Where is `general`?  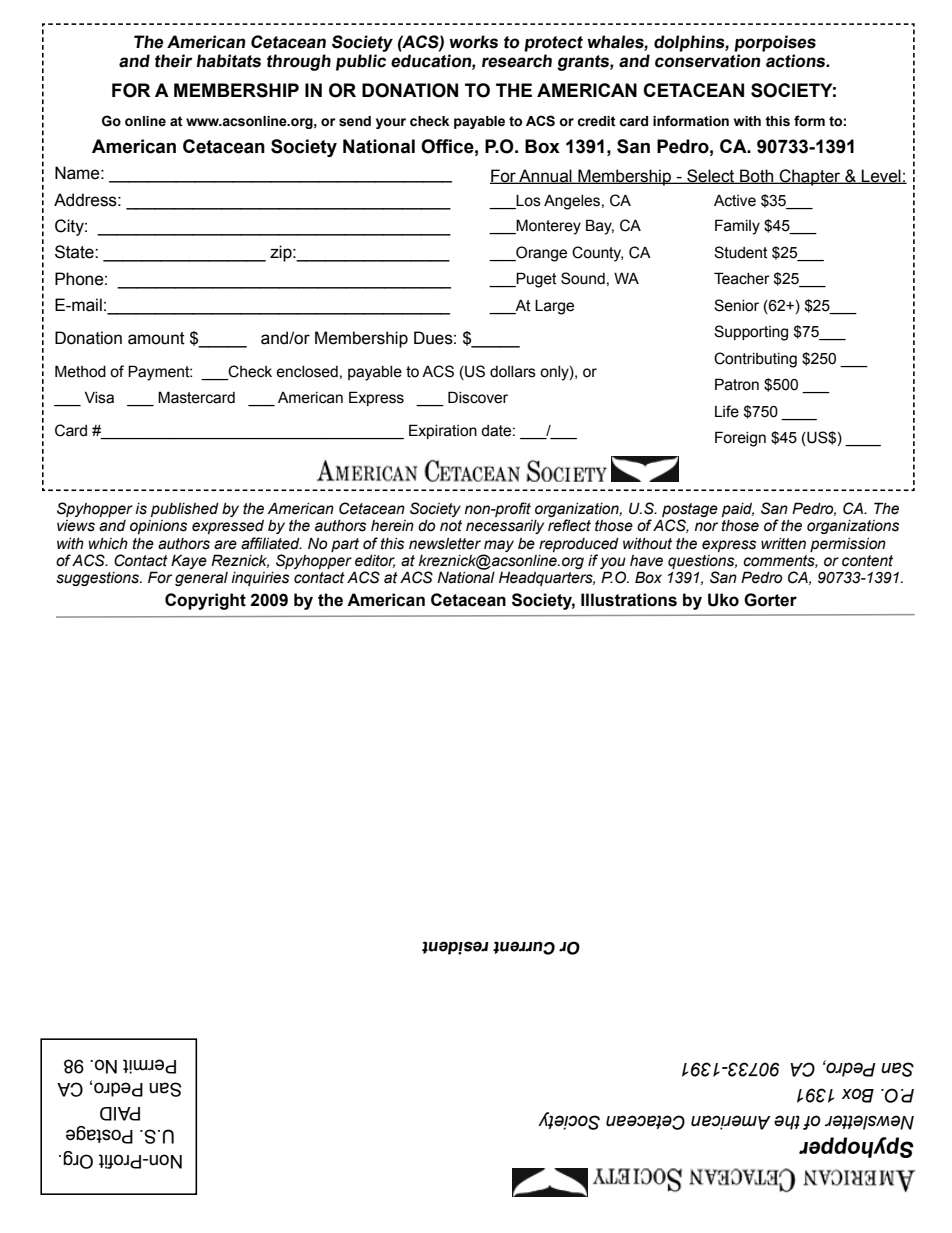 general is located at coordinates (201, 579).
